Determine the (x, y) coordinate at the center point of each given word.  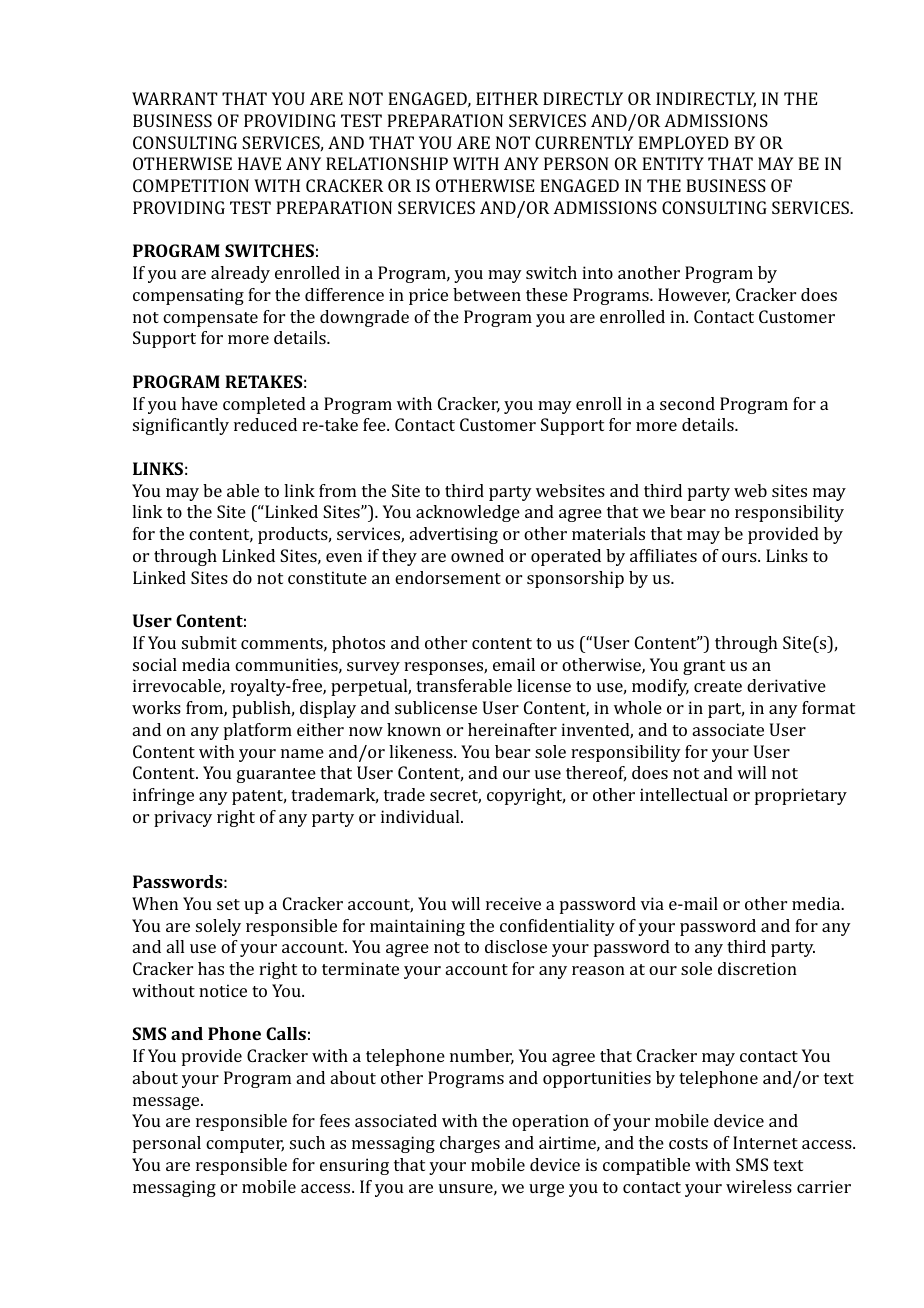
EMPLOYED (683, 142)
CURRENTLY (584, 142)
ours (740, 557)
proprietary (801, 796)
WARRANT (175, 98)
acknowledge (468, 513)
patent (259, 797)
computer (245, 1145)
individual (421, 816)
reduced (265, 424)
